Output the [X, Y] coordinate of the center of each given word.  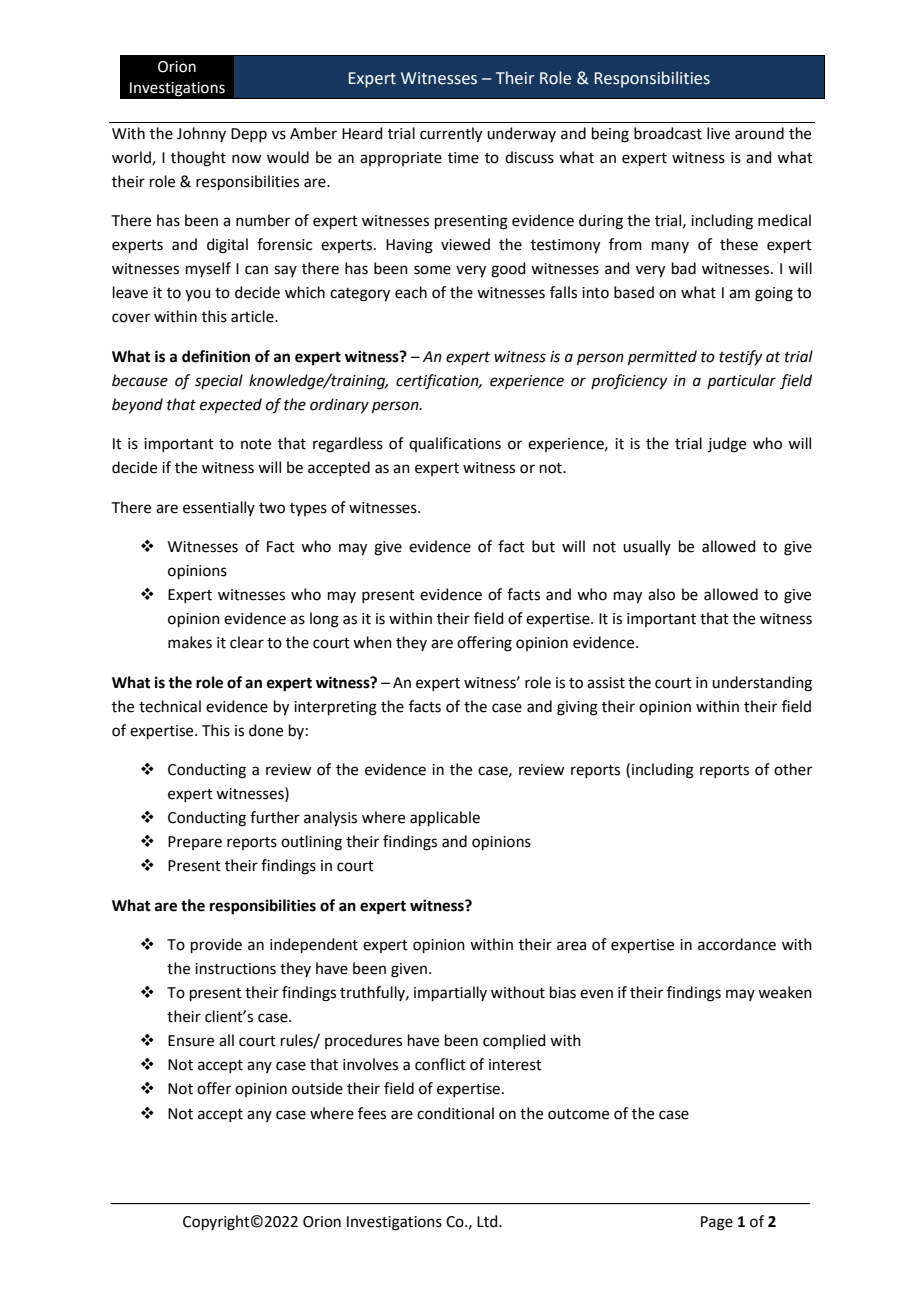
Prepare [195, 843]
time [463, 158]
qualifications [455, 444]
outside [317, 1088]
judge [727, 445]
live [718, 133]
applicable [445, 818]
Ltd [488, 1221]
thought [198, 159]
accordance [737, 944]
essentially [219, 508]
